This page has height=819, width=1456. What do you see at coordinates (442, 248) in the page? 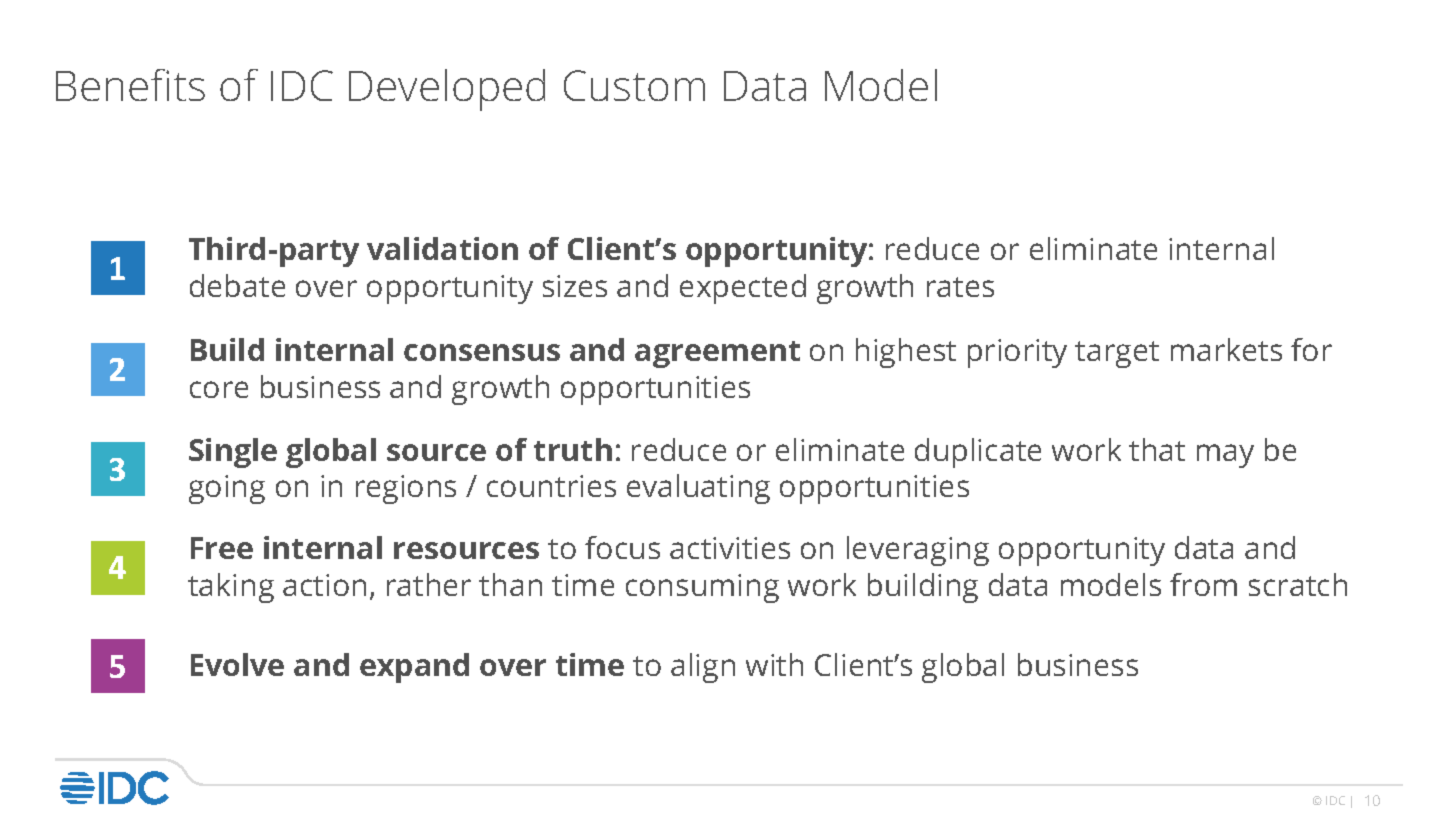
I see `validation` at bounding box center [442, 248].
